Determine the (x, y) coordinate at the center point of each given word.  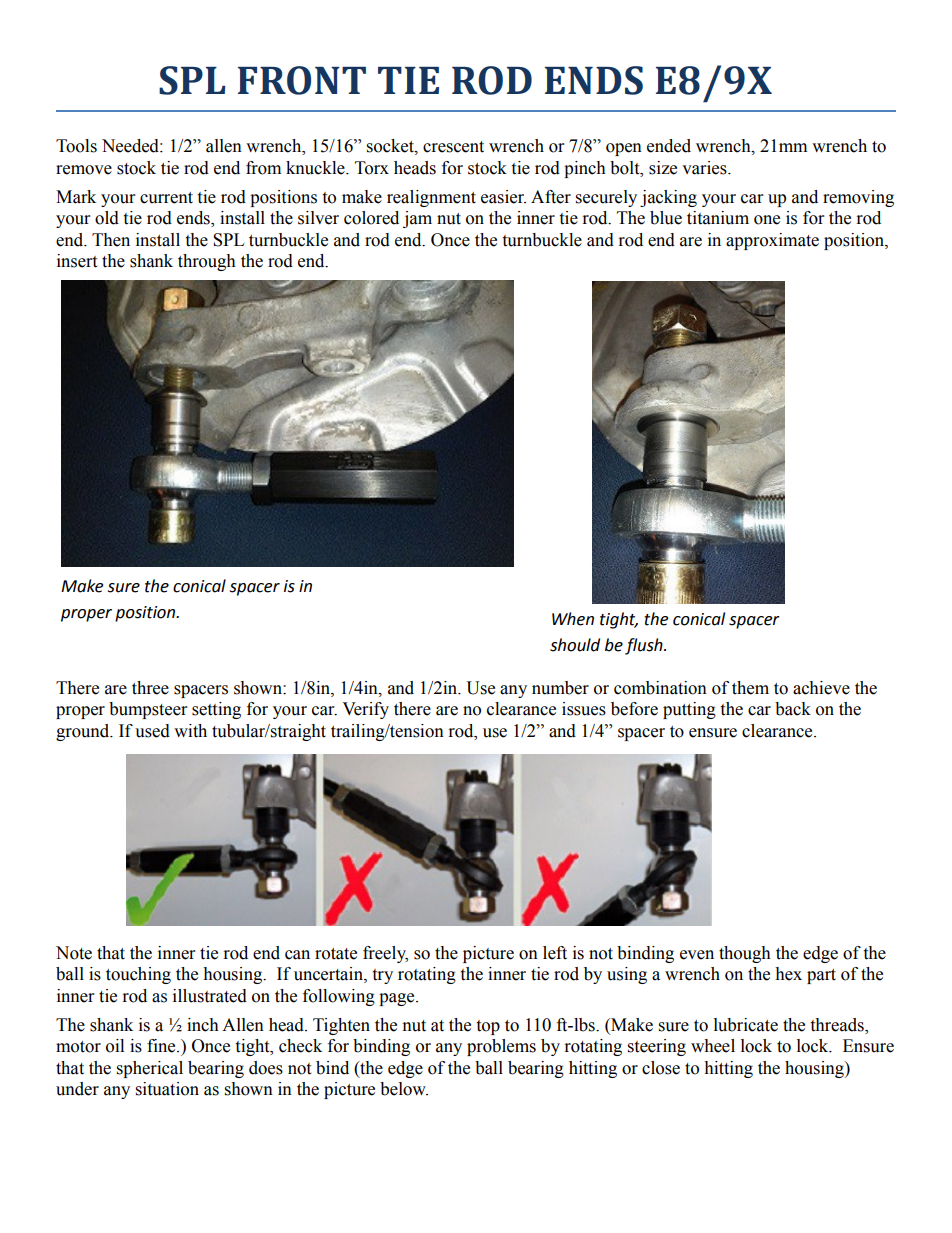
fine (162, 1046)
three (150, 688)
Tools (76, 146)
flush (645, 646)
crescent (453, 147)
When (573, 619)
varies (705, 168)
